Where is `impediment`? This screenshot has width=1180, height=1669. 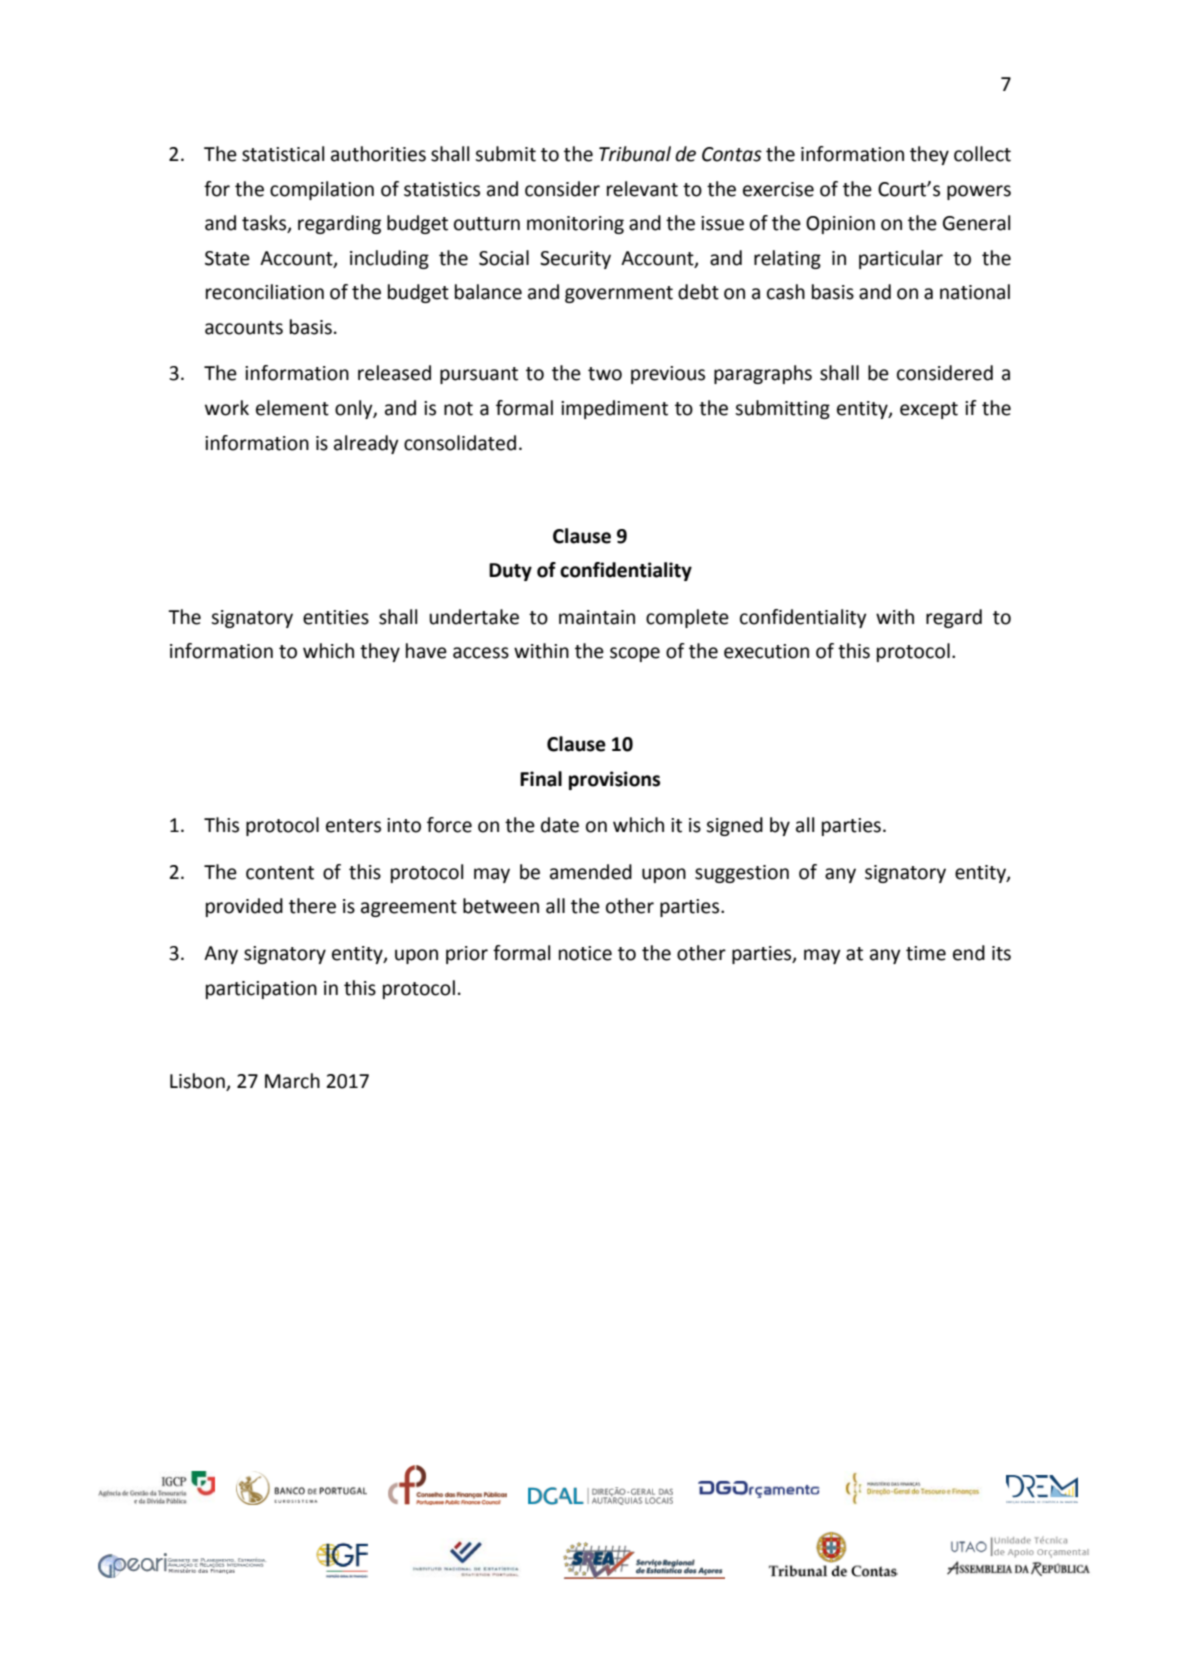 impediment is located at coordinates (614, 409).
